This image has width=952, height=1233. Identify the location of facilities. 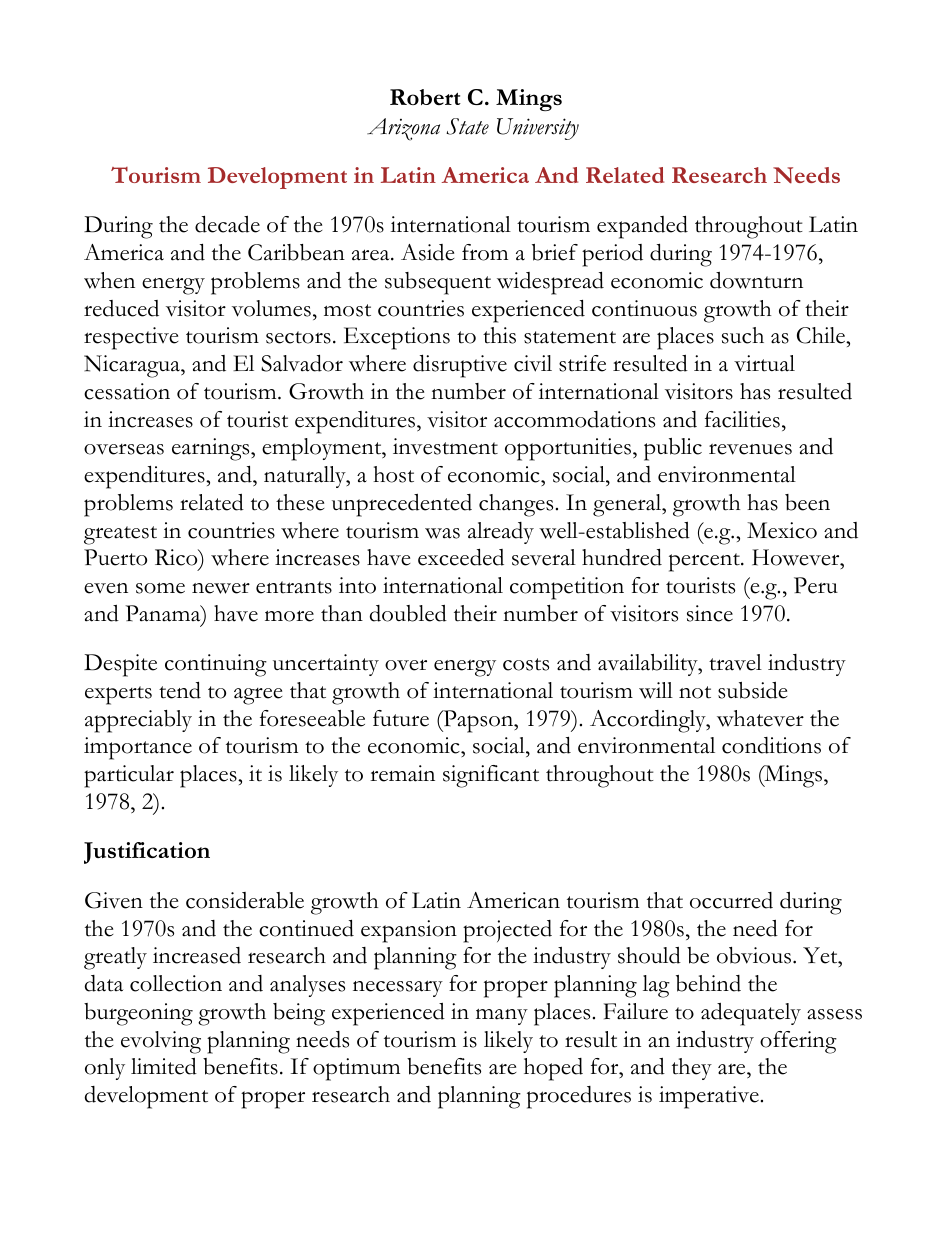
(742, 419).
